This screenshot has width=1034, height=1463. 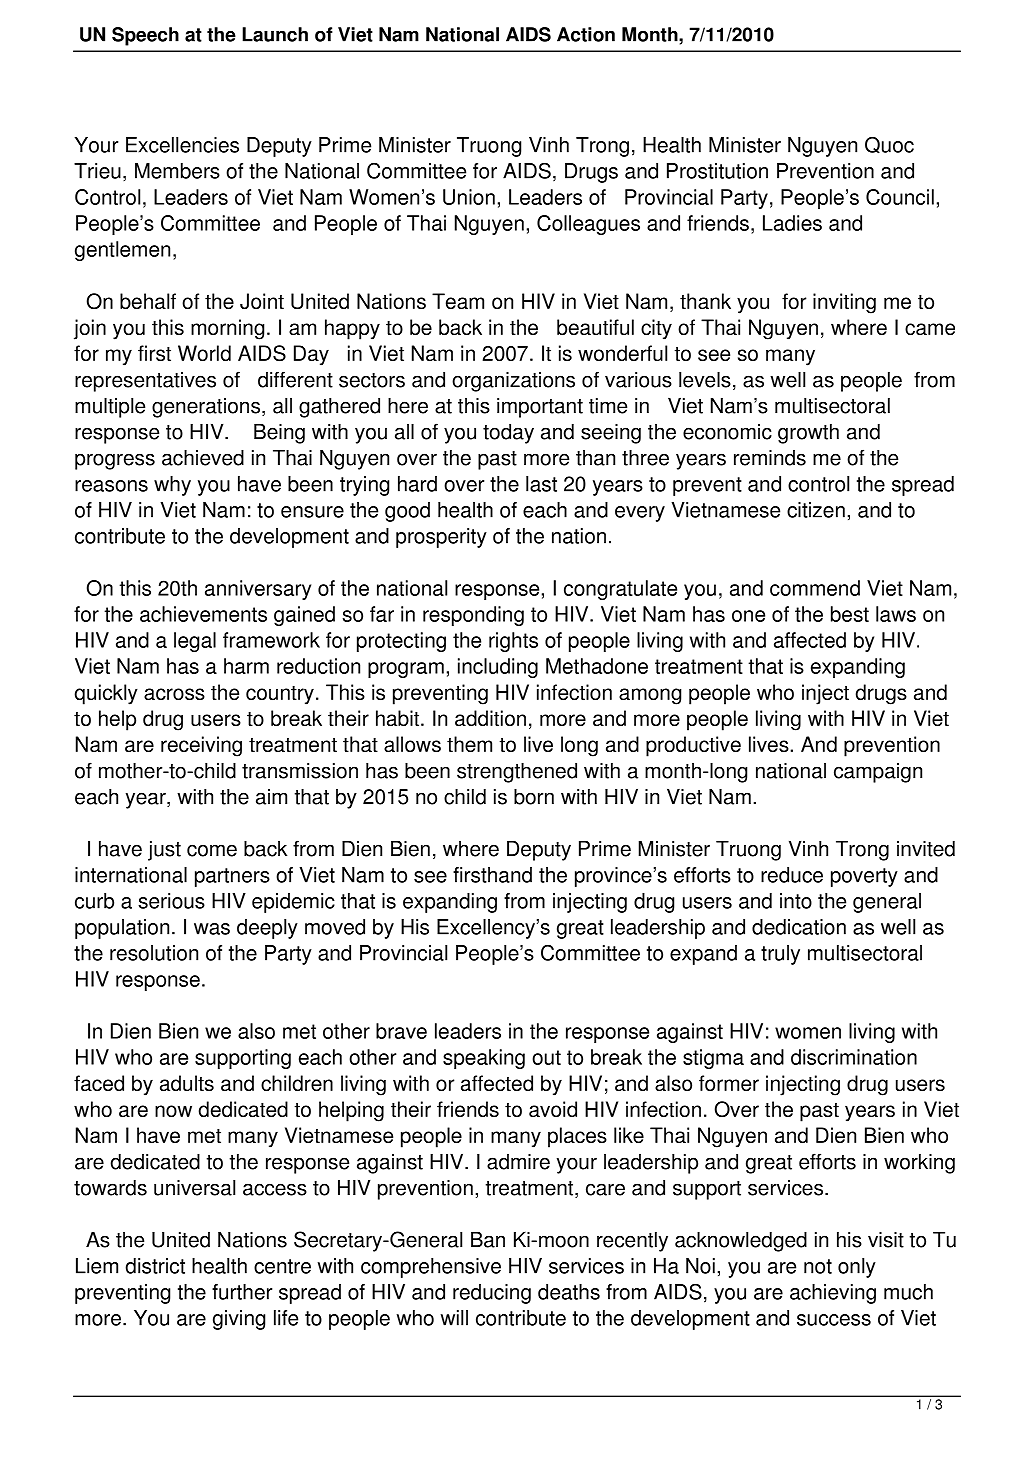 What do you see at coordinates (204, 353) in the screenshot?
I see `World` at bounding box center [204, 353].
